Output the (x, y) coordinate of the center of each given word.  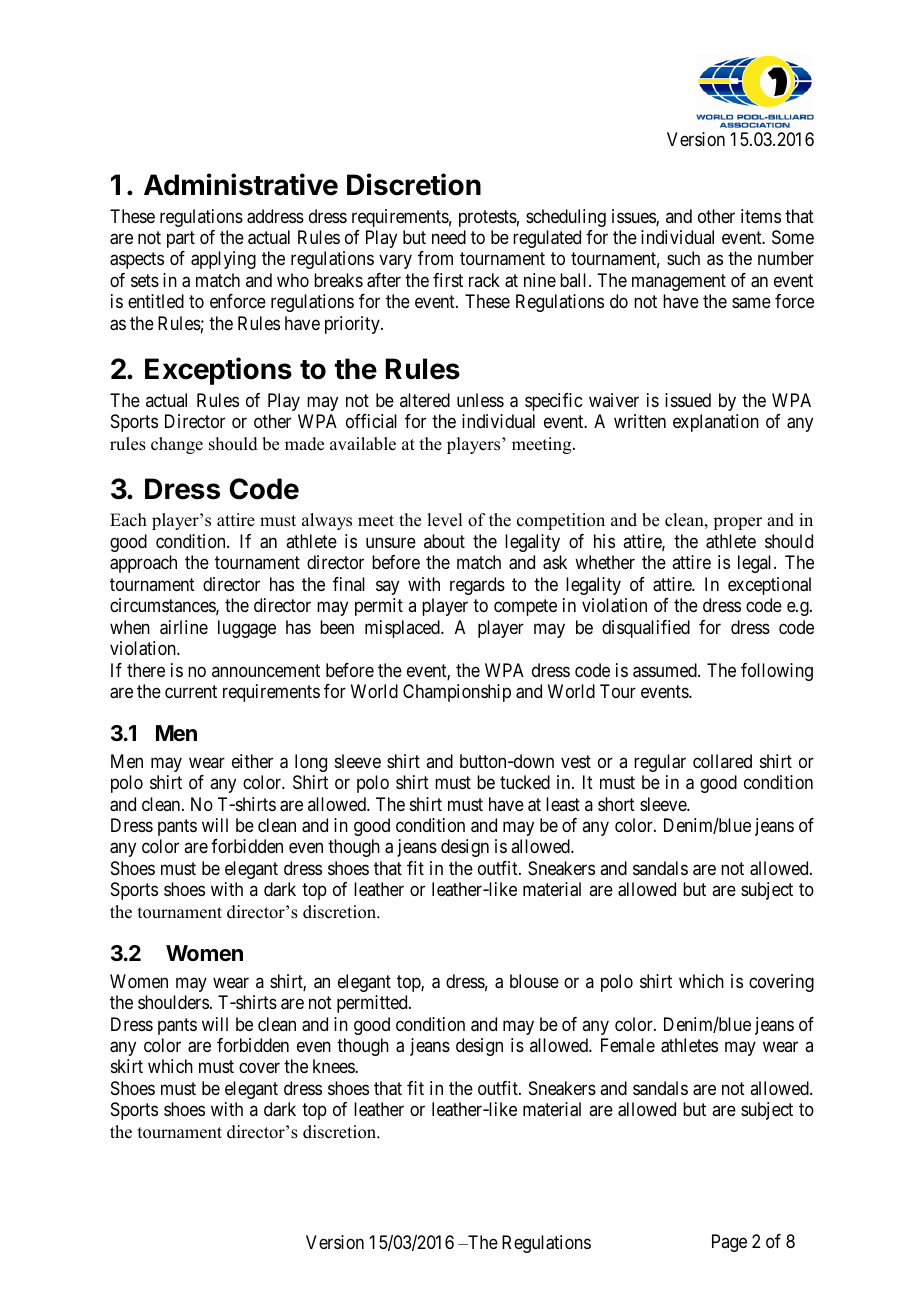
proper (737, 523)
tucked (525, 782)
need (449, 237)
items (761, 216)
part (181, 239)
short (616, 804)
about (444, 541)
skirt (127, 1066)
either (252, 761)
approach (143, 564)
